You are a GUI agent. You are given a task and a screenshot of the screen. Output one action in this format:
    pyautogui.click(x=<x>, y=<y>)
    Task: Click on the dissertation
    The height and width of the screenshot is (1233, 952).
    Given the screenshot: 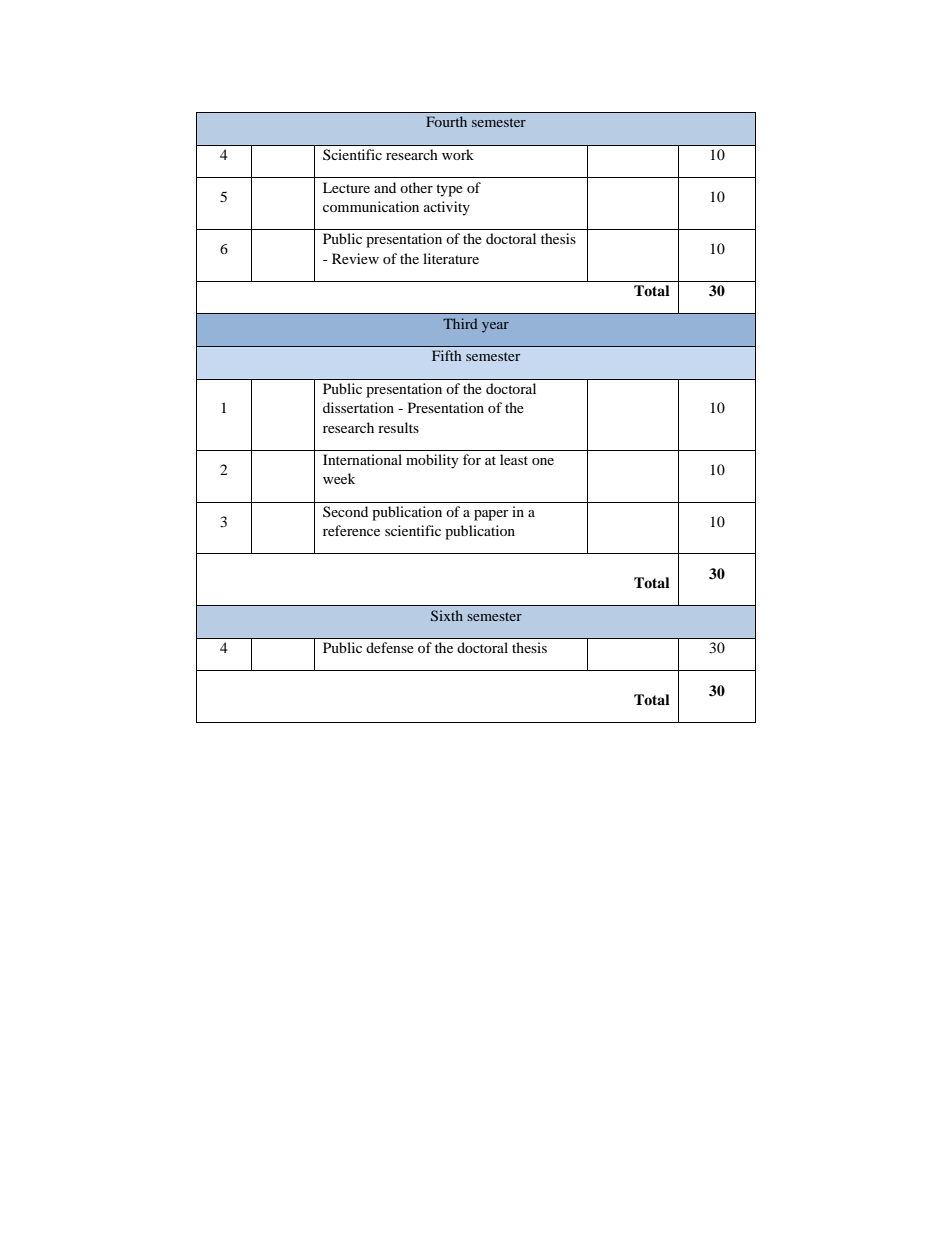 What is the action you would take?
    pyautogui.click(x=358, y=407)
